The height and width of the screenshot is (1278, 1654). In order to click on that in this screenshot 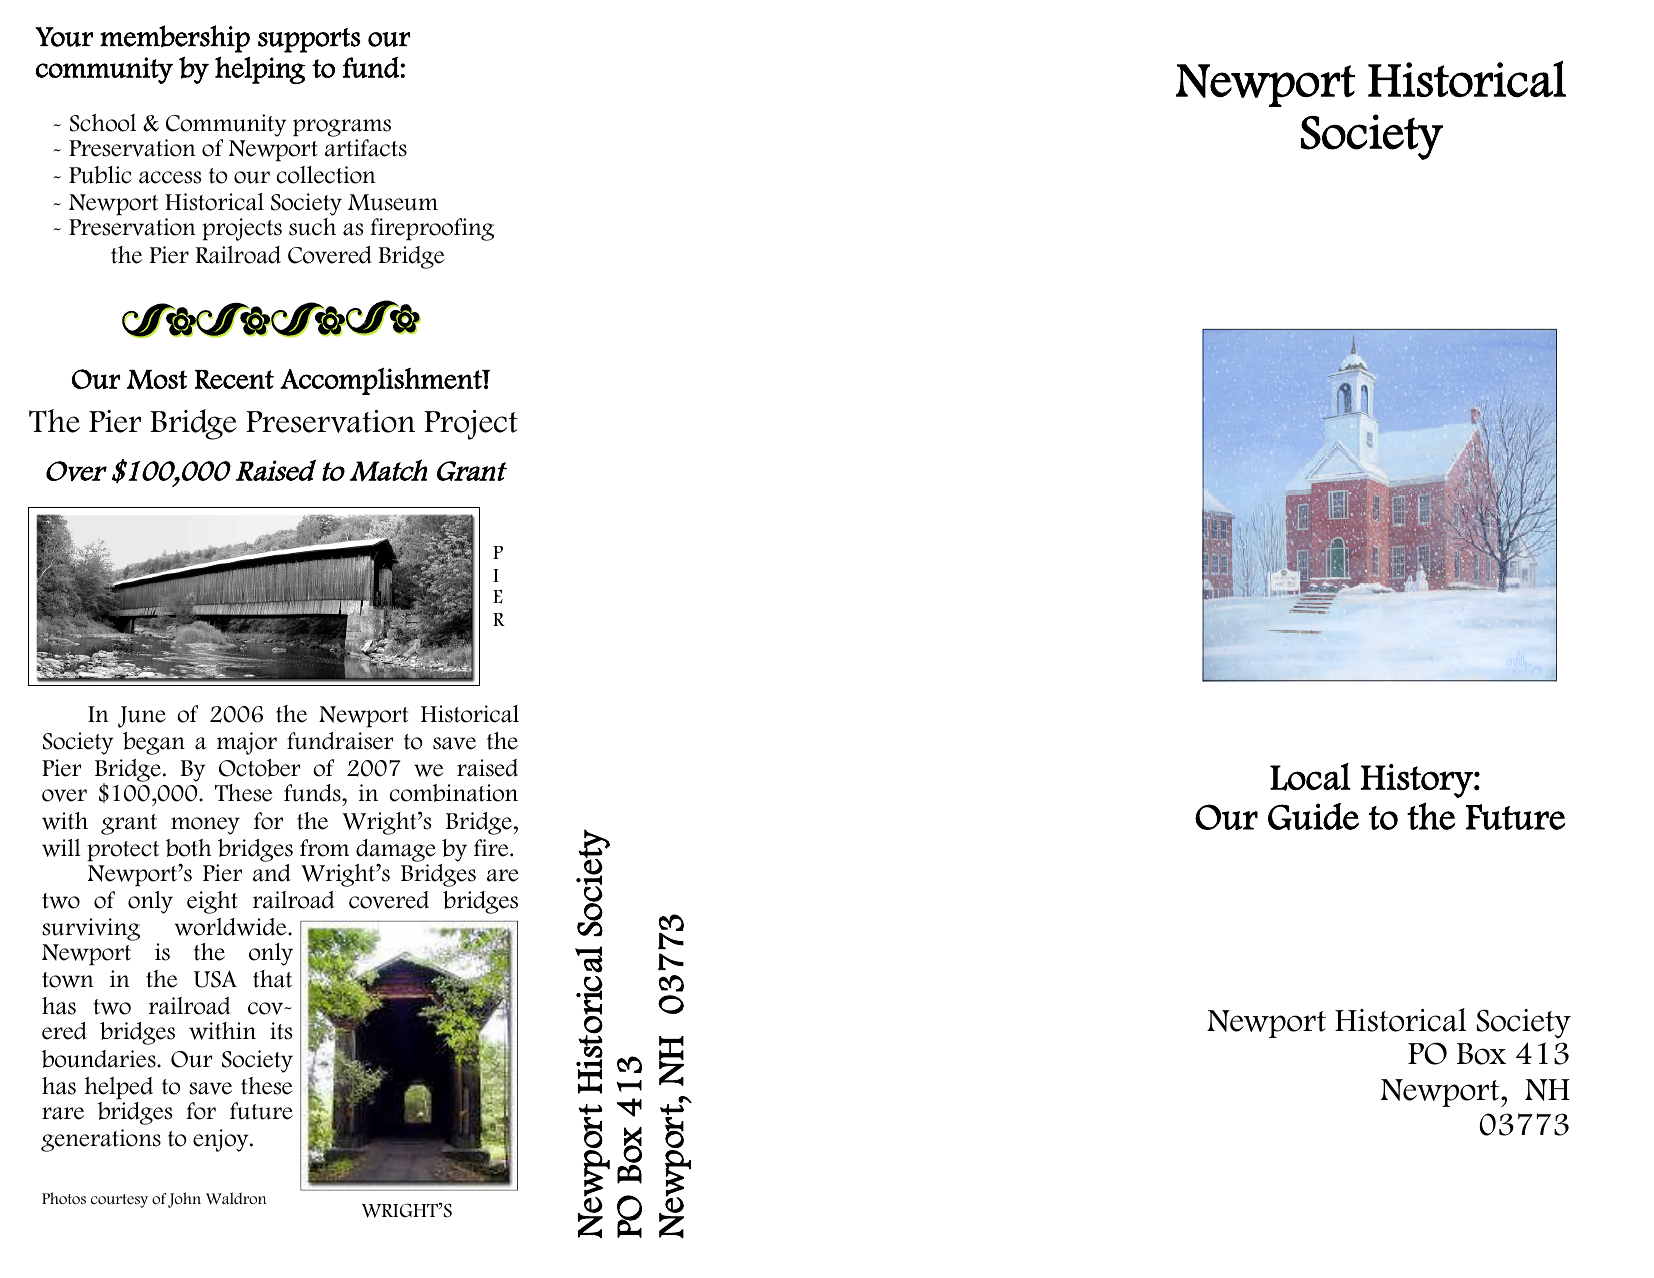, I will do `click(272, 979)`.
